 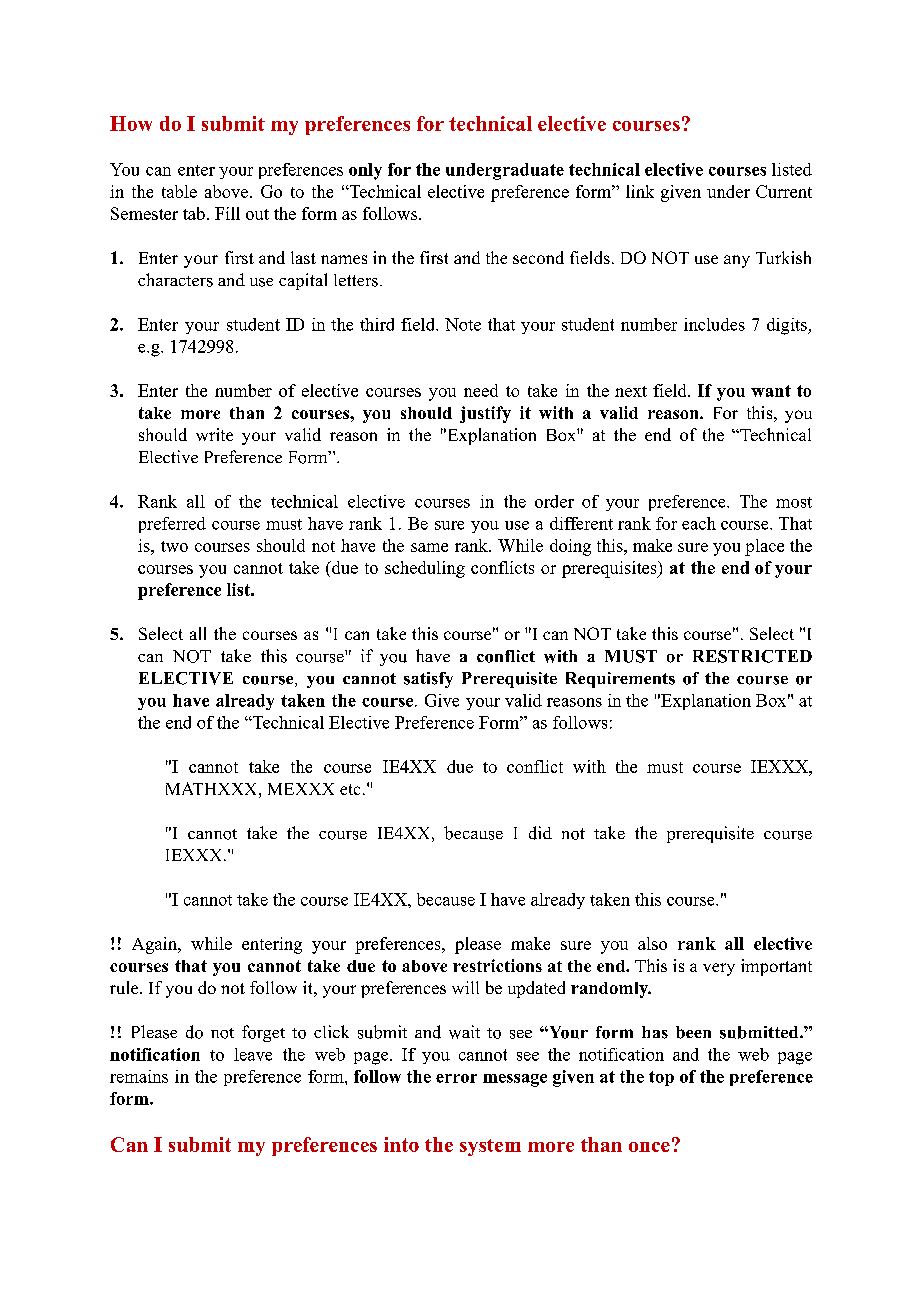 What do you see at coordinates (428, 680) in the page?
I see `satisfy` at bounding box center [428, 680].
